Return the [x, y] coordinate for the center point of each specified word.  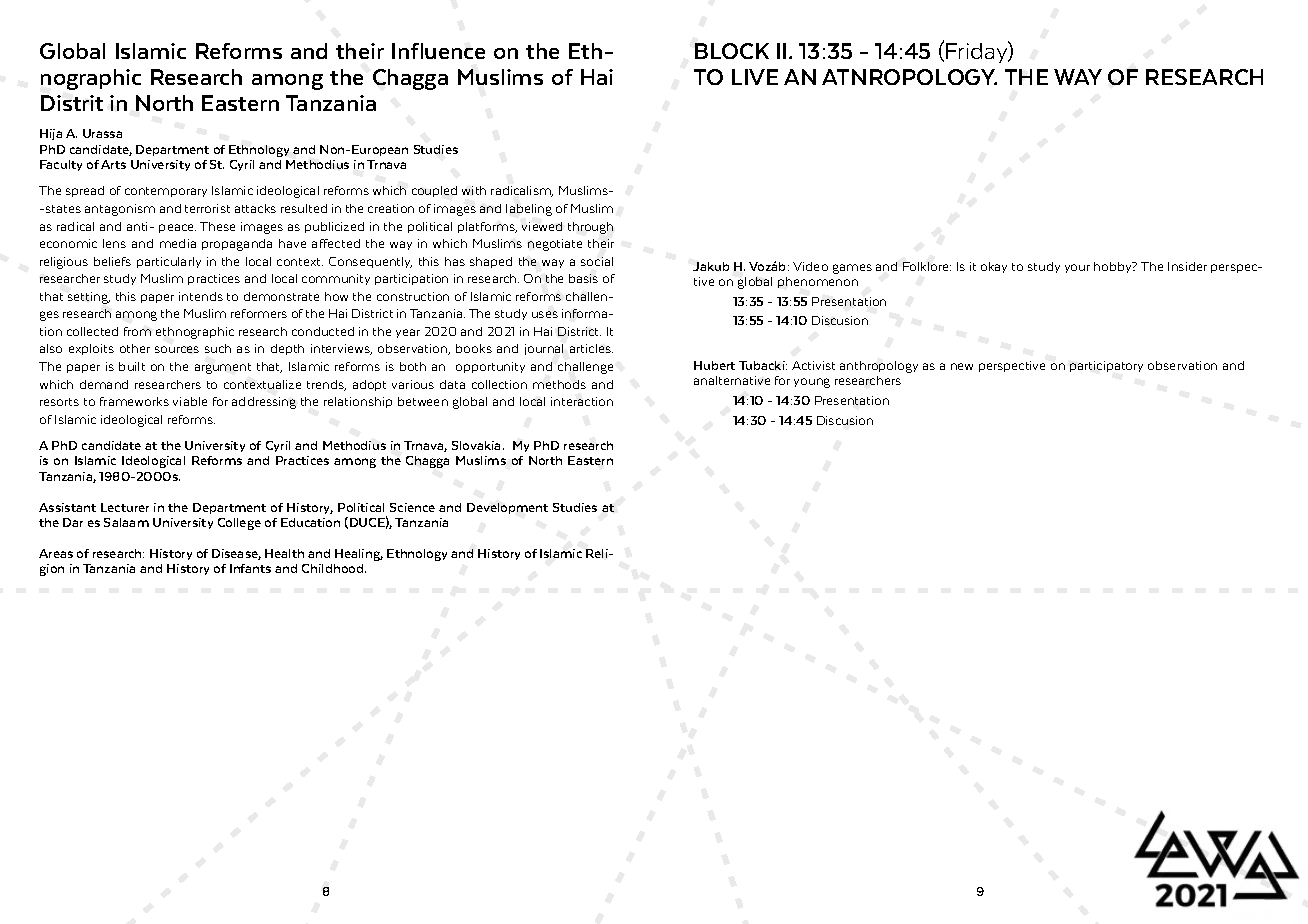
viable [190, 401]
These [217, 226]
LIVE [755, 77]
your [1077, 268]
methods [559, 384]
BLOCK [732, 51]
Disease [236, 554]
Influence [438, 51]
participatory [1106, 366]
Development [507, 508]
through [590, 228]
